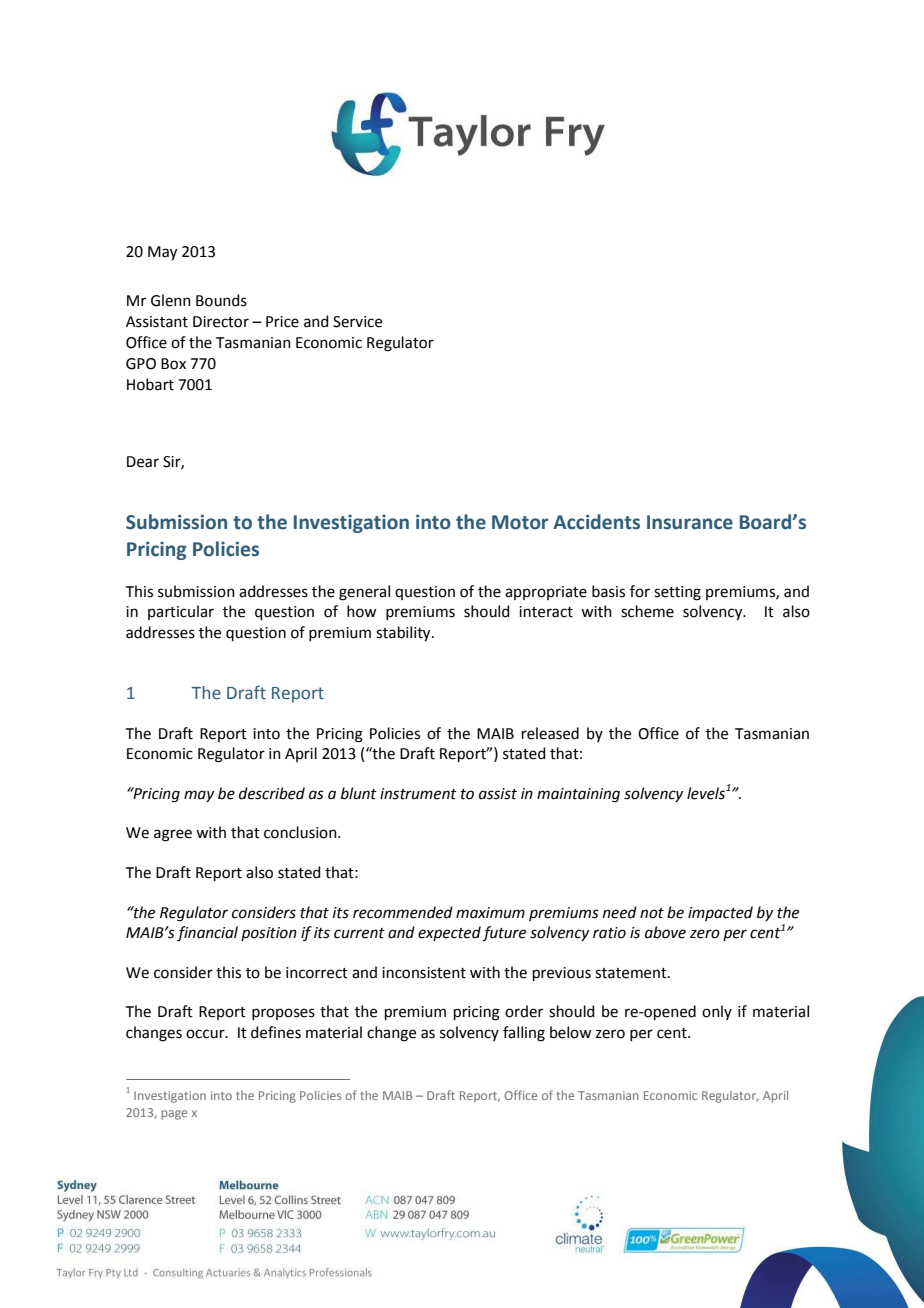  I want to click on below, so click(570, 1032).
